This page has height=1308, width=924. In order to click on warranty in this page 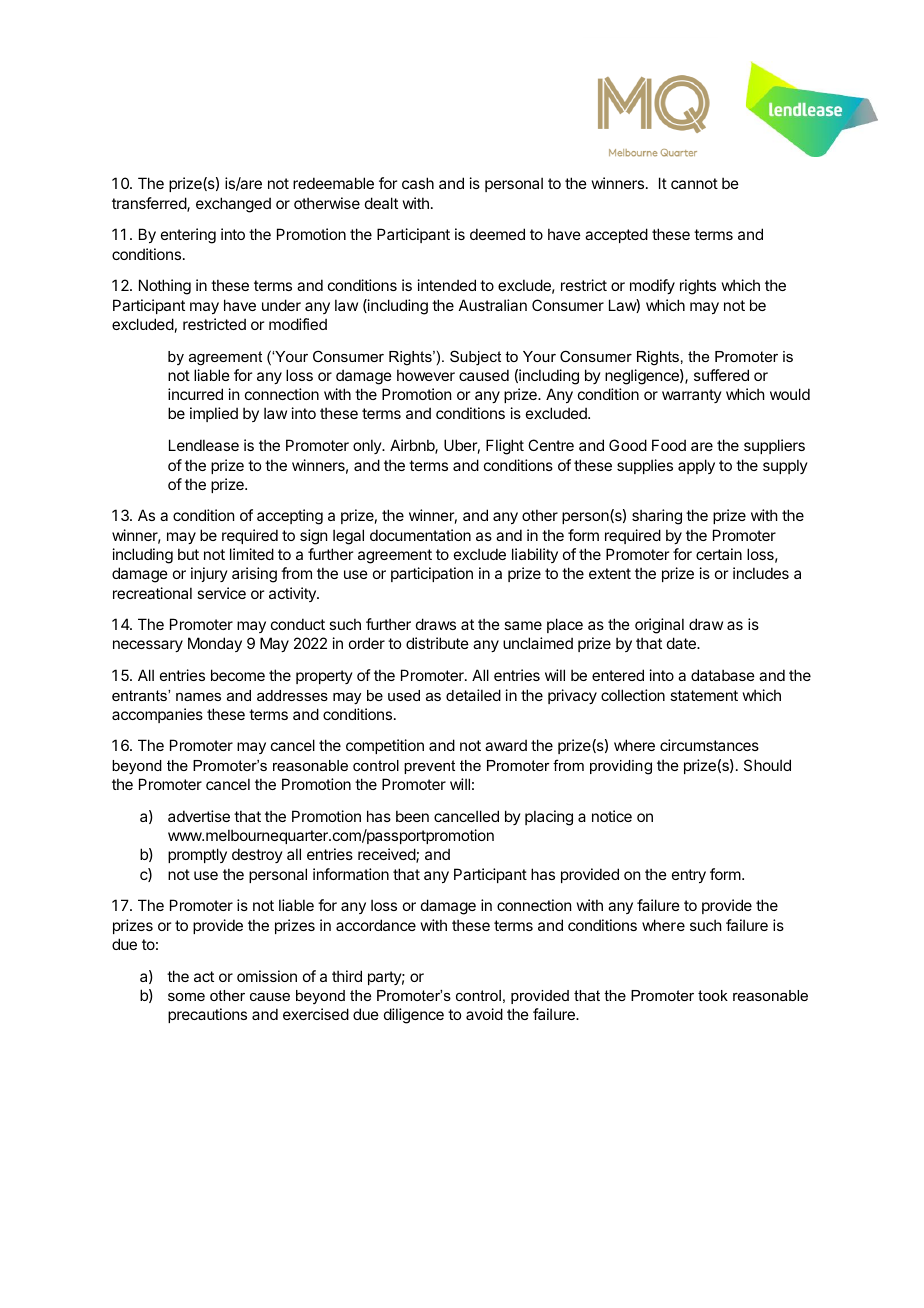, I will do `click(692, 396)`.
